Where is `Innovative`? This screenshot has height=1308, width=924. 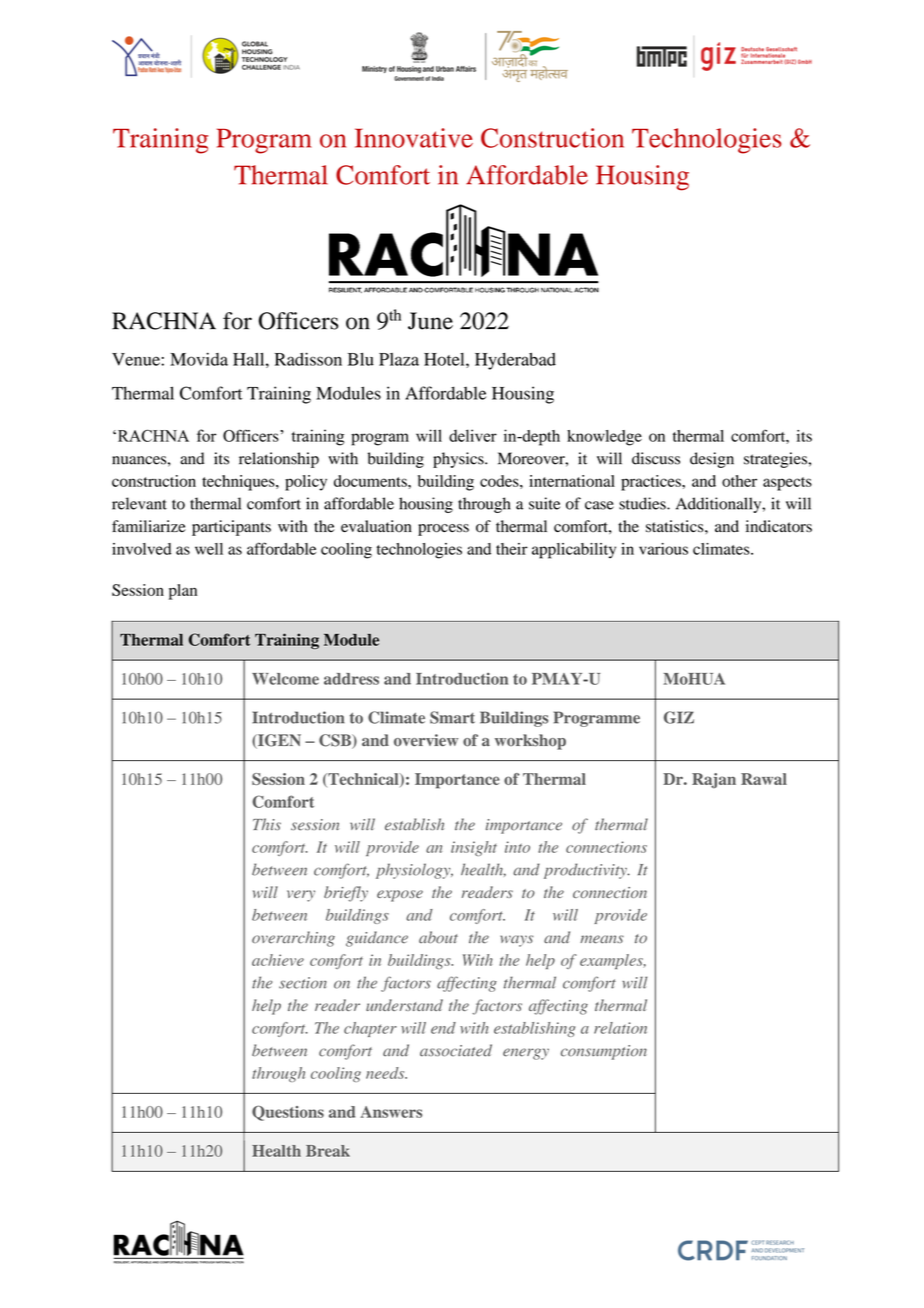 Innovative is located at coordinates (414, 138).
